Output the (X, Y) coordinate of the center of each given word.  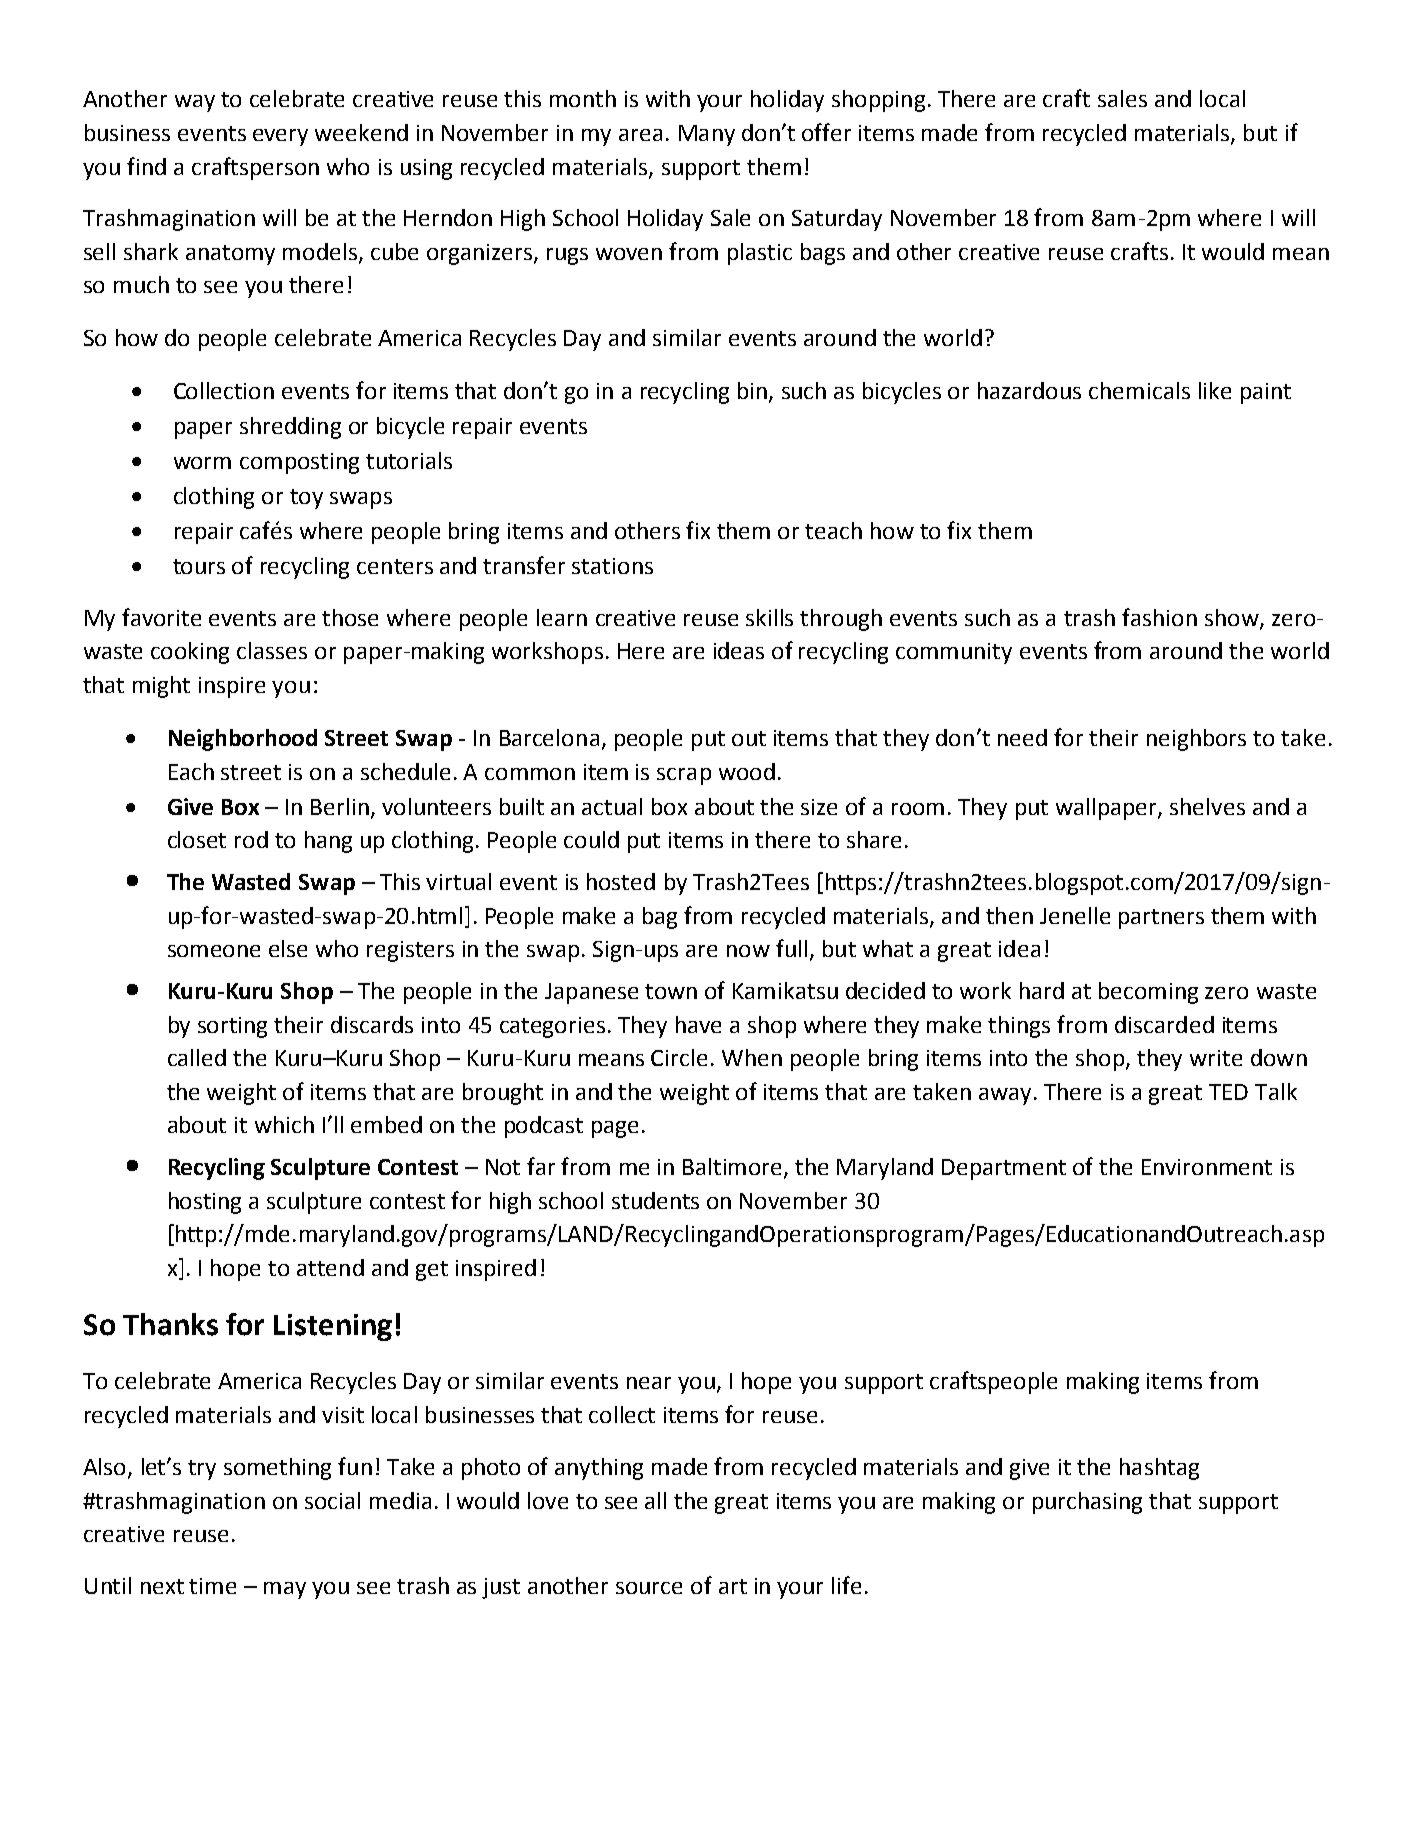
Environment (1207, 1167)
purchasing (1087, 1503)
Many (707, 135)
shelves (1207, 806)
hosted (621, 881)
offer (826, 132)
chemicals (1139, 390)
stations (612, 566)
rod (251, 839)
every (280, 137)
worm (202, 463)
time (212, 1586)
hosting (205, 1203)
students (655, 1200)
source (649, 1588)
